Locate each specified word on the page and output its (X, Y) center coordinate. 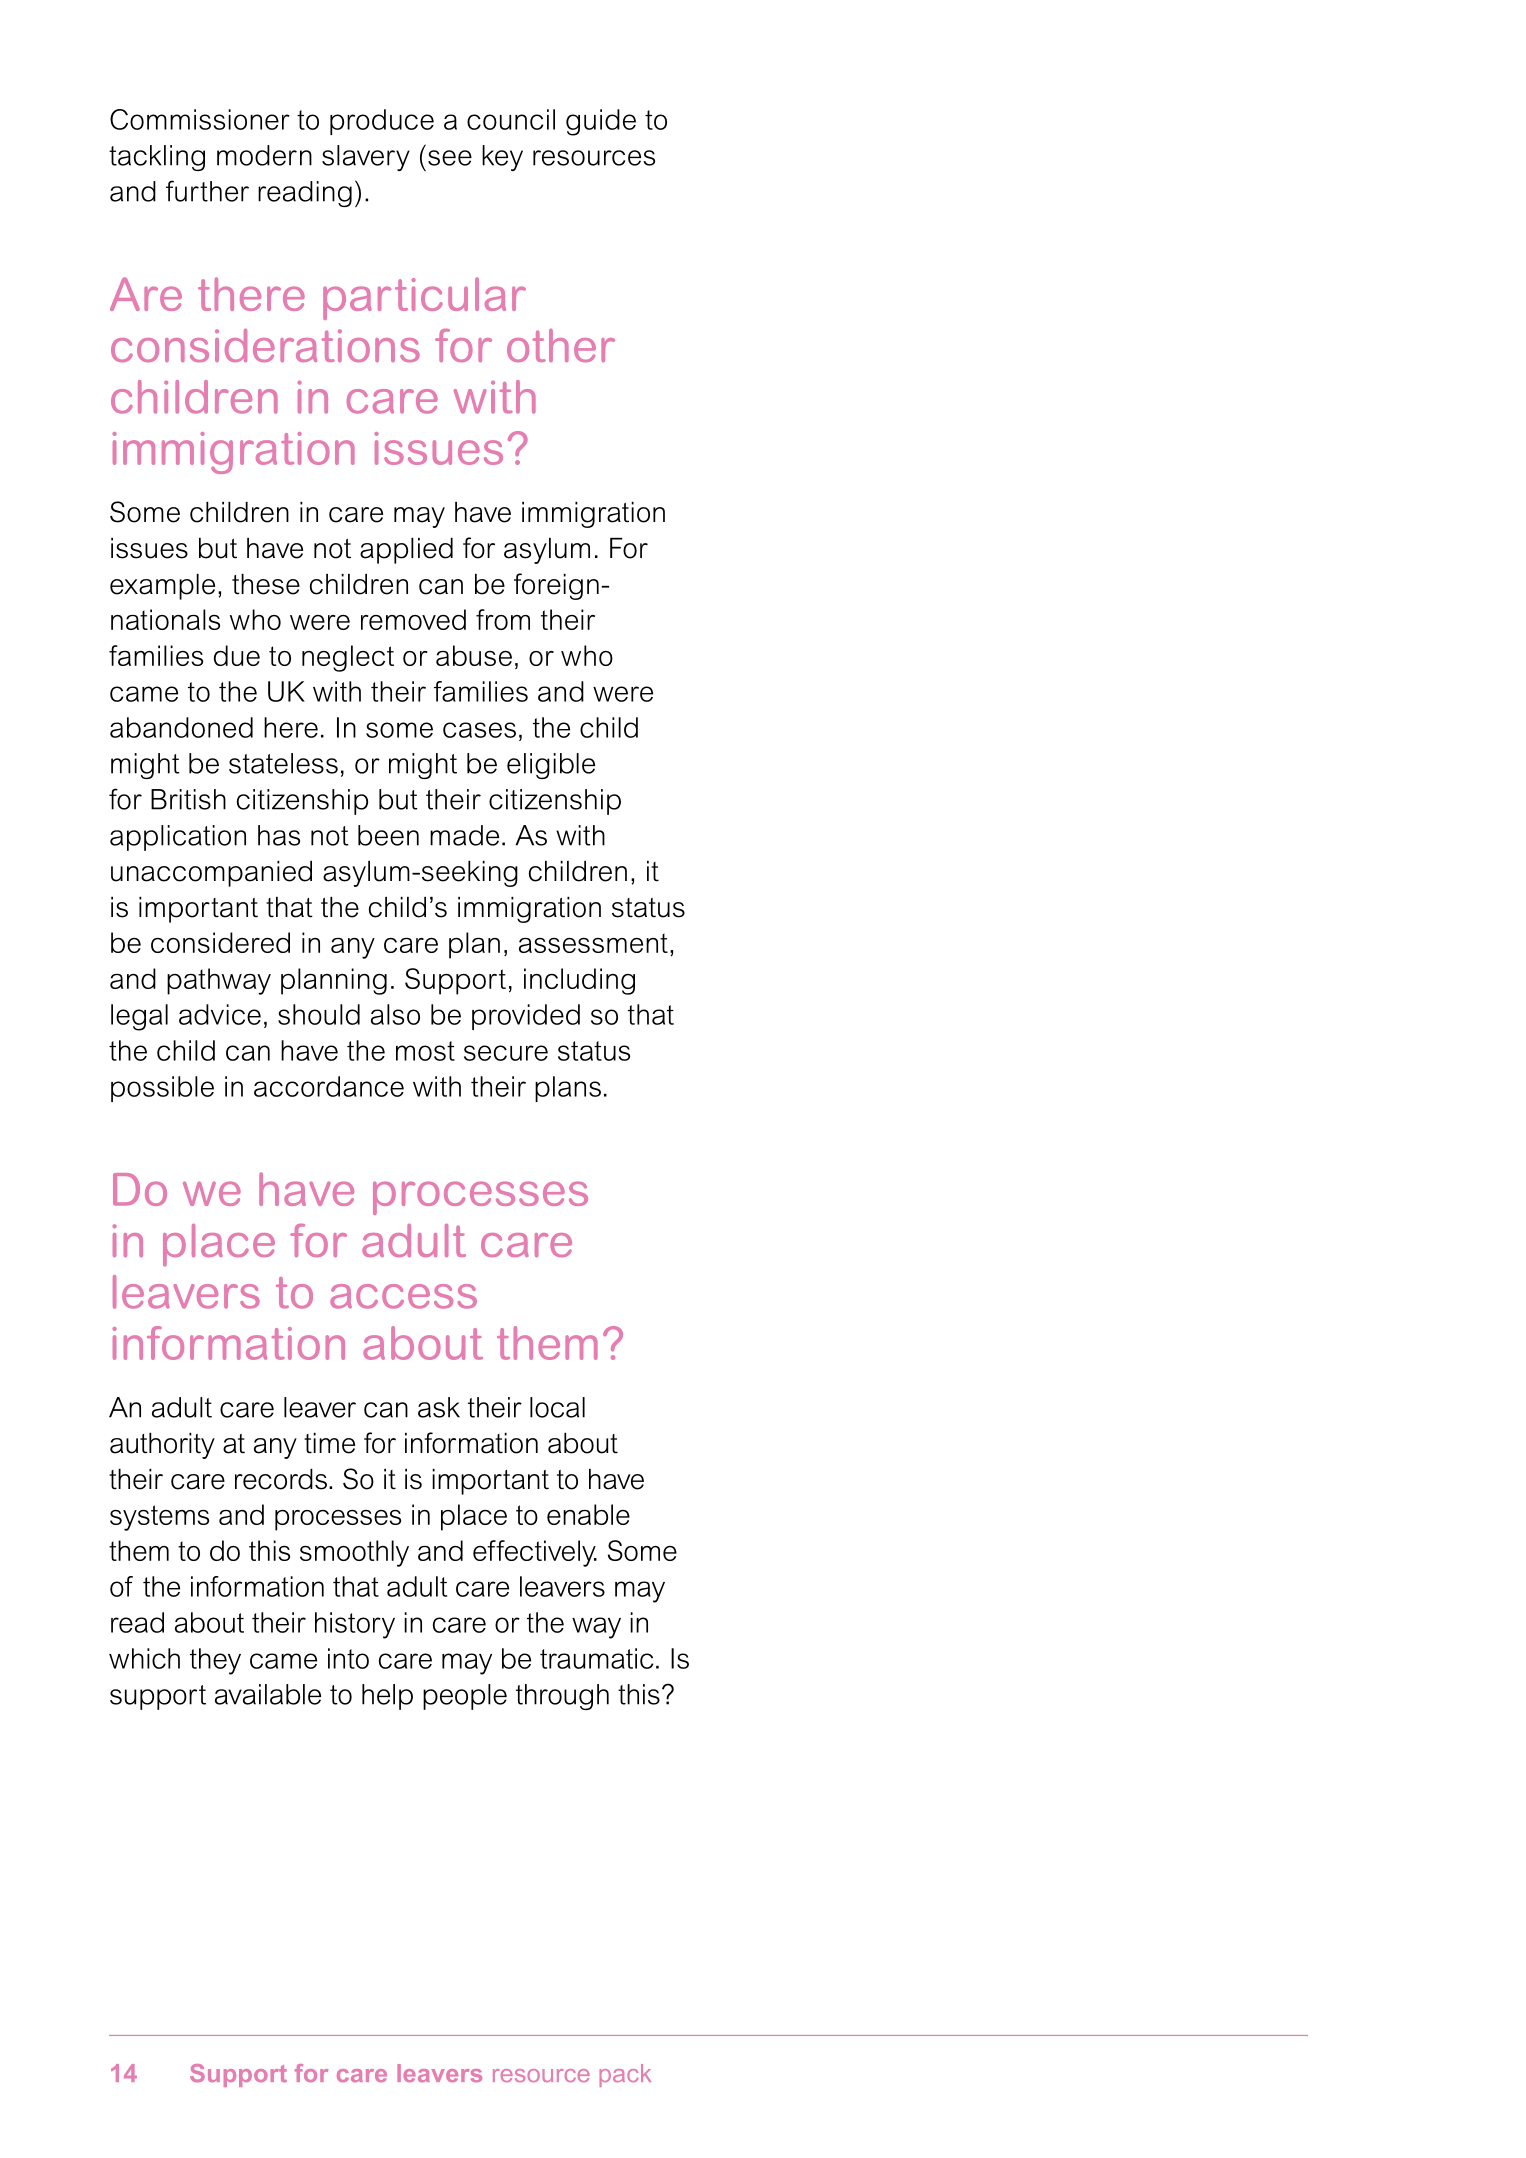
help (387, 1697)
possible (162, 1089)
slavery (366, 158)
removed (413, 619)
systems (159, 1518)
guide (601, 122)
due (237, 655)
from (503, 619)
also (395, 1014)
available (268, 1694)
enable (588, 1514)
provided (526, 1017)
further (207, 191)
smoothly (354, 1553)
